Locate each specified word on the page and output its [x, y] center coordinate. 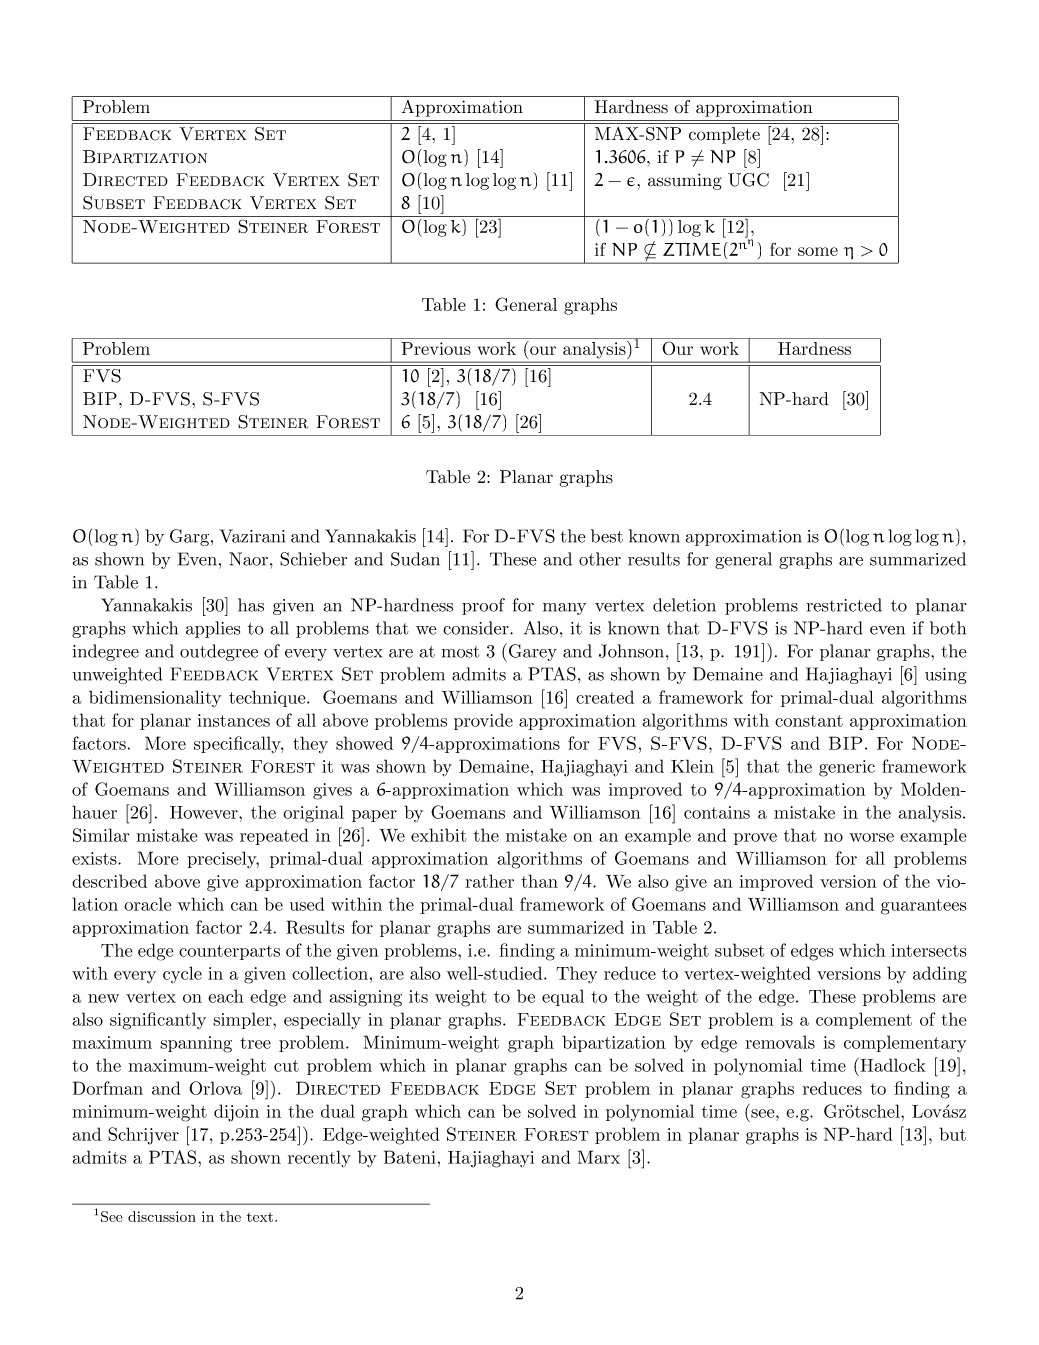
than [539, 881]
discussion [162, 1216]
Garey [531, 652]
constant [809, 721]
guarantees [923, 907]
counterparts [229, 952]
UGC [748, 180]
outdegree [219, 652]
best [607, 536]
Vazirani [252, 536]
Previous [436, 348]
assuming [685, 181]
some [818, 251]
